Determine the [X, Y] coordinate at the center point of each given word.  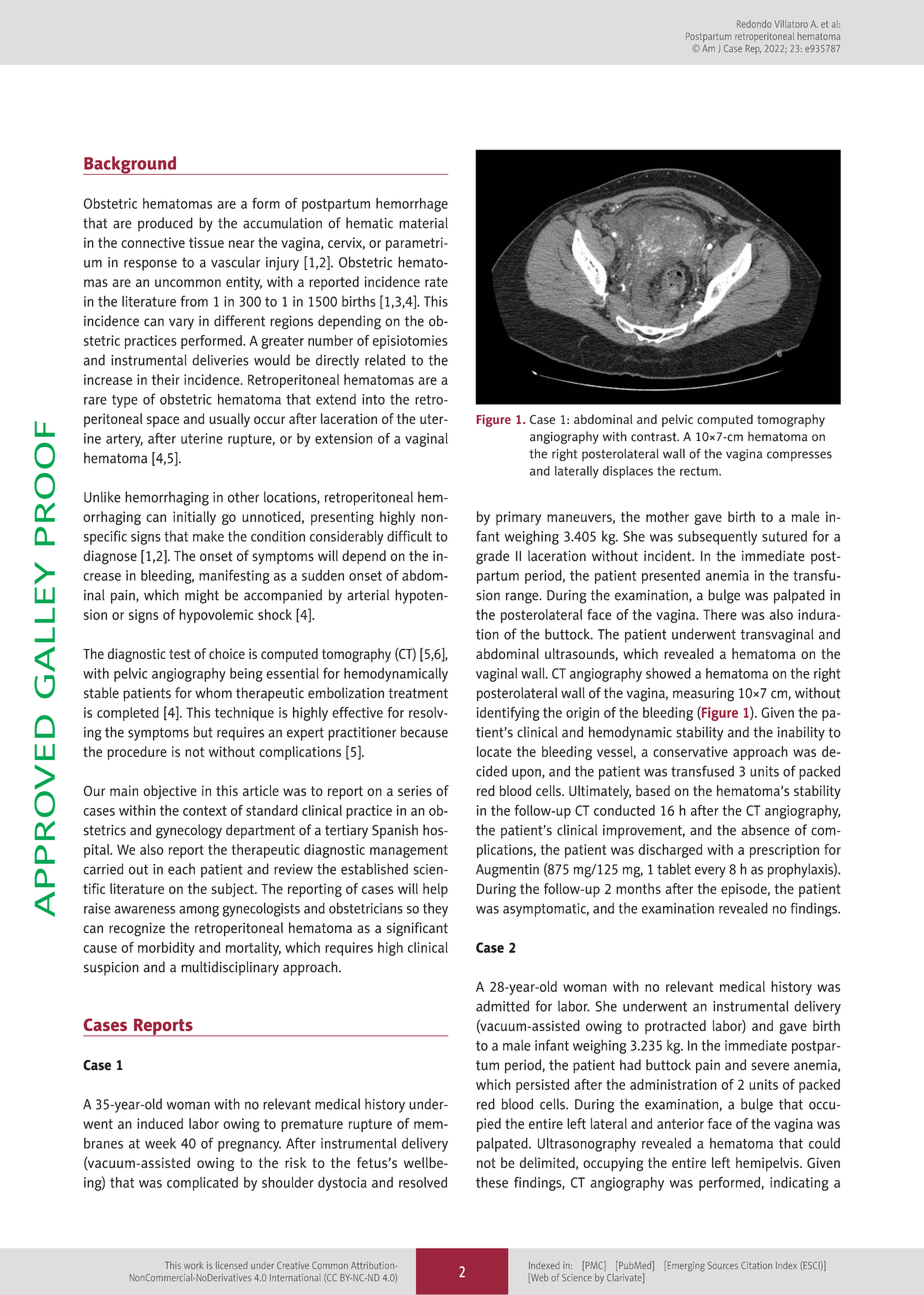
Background [131, 165]
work [193, 1265]
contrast [655, 437]
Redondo [754, 24]
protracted [675, 1027]
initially [194, 518]
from [194, 301]
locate [494, 751]
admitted [502, 1006]
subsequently [717, 538]
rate [436, 282]
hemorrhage [412, 205]
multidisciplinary [230, 968]
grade [492, 557]
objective [170, 792]
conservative [690, 751]
